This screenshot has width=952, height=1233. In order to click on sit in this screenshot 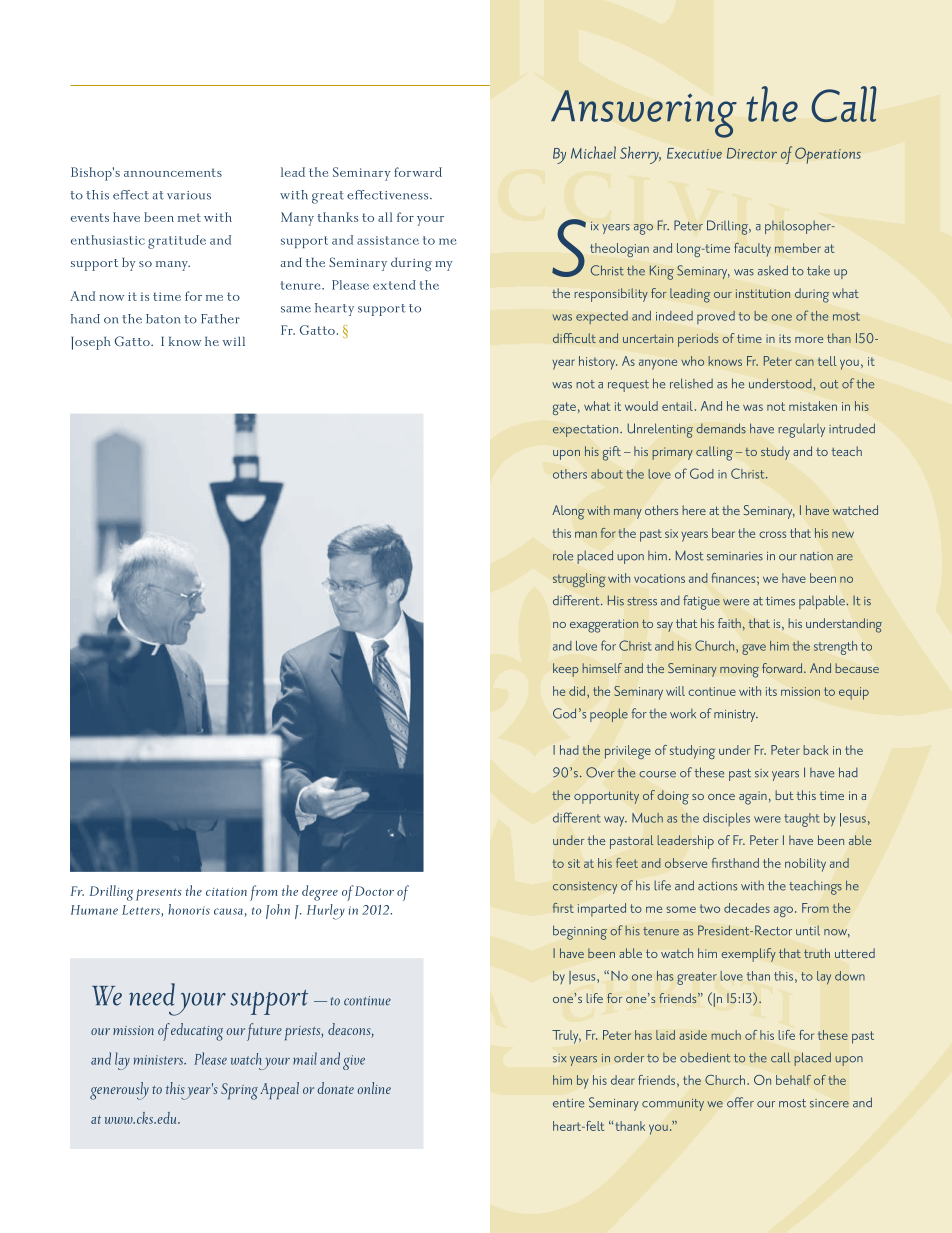, I will do `click(574, 863)`.
